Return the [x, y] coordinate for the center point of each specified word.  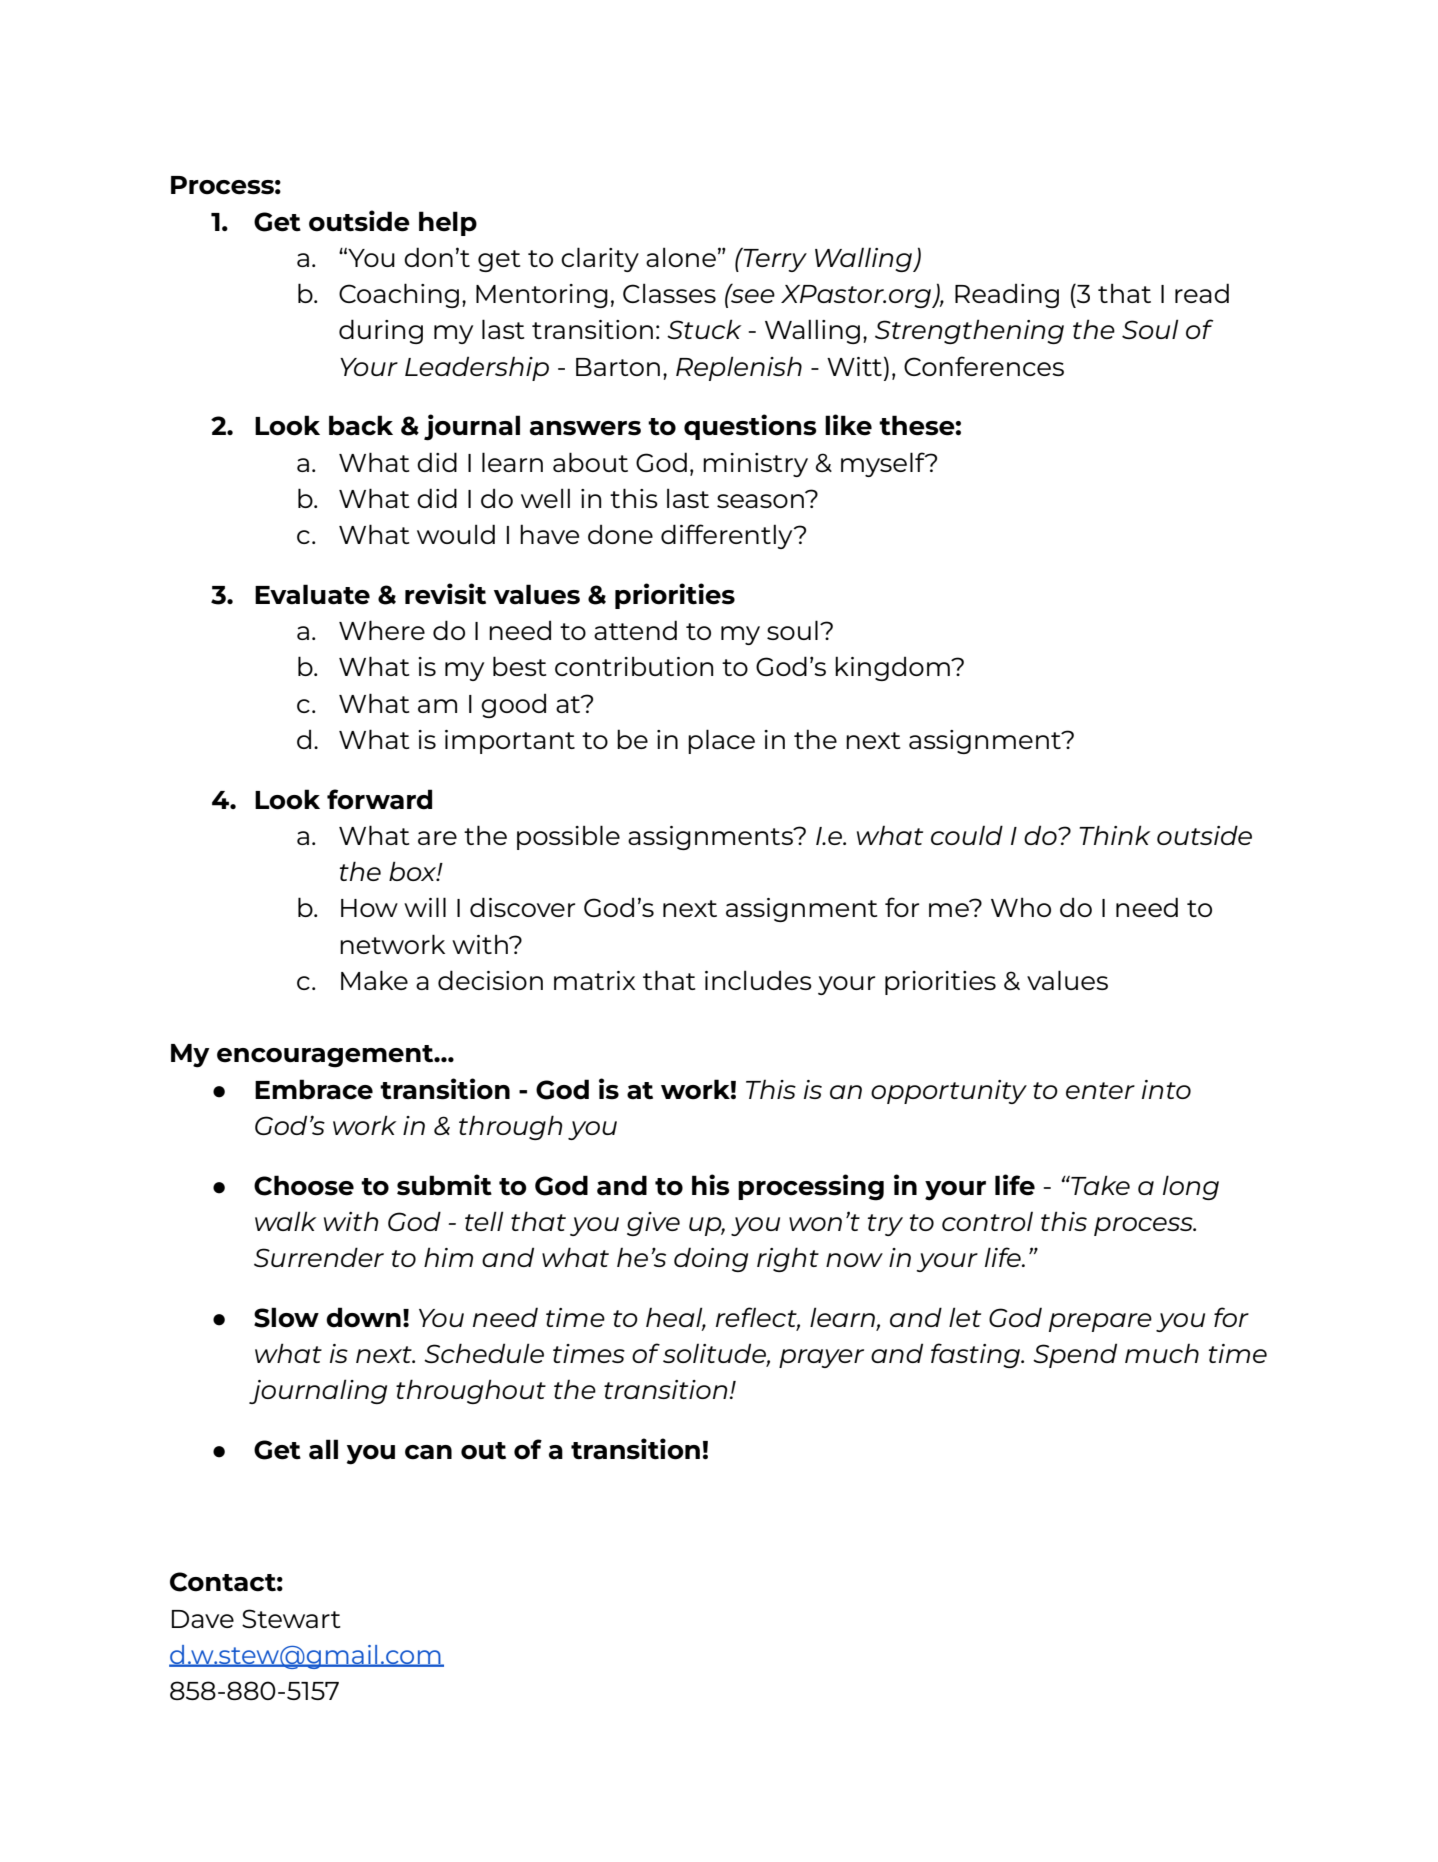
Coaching [399, 295]
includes [758, 980]
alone [681, 257]
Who [1021, 907]
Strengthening [969, 331]
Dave [203, 1619]
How [369, 908]
